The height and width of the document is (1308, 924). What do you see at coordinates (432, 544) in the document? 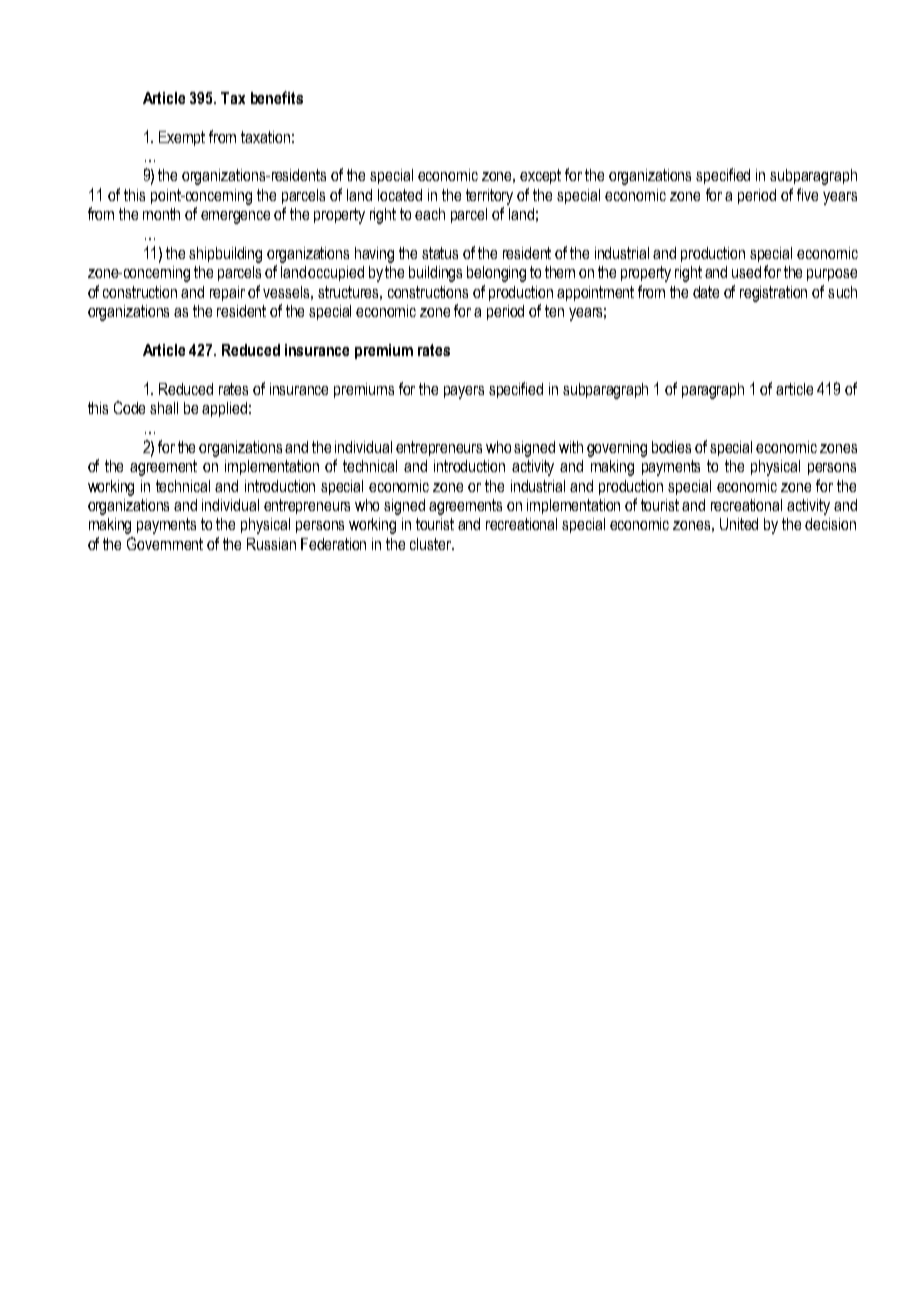
I see `cluster` at bounding box center [432, 544].
